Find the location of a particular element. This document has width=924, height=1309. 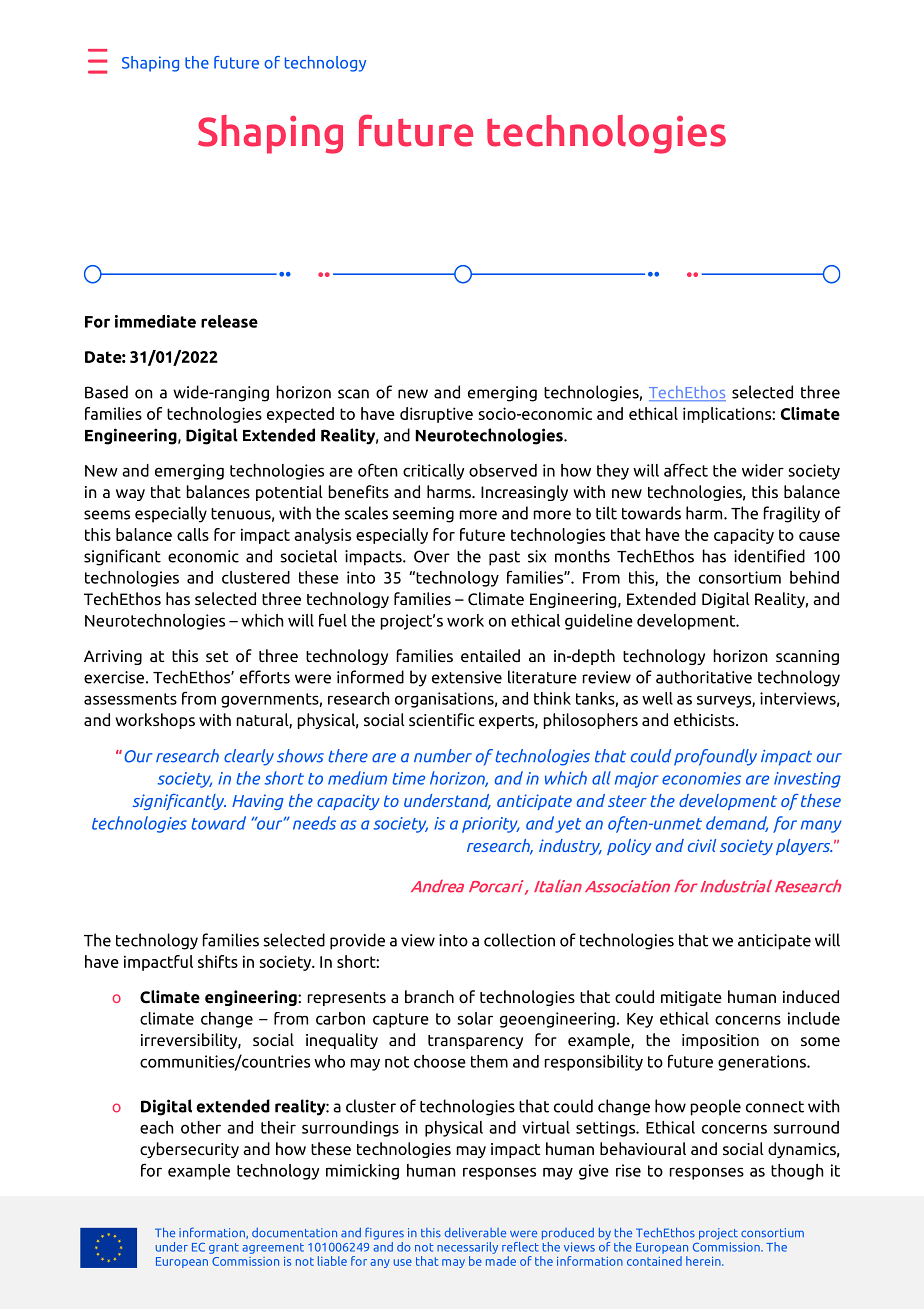

deliverable is located at coordinates (475, 1233).
